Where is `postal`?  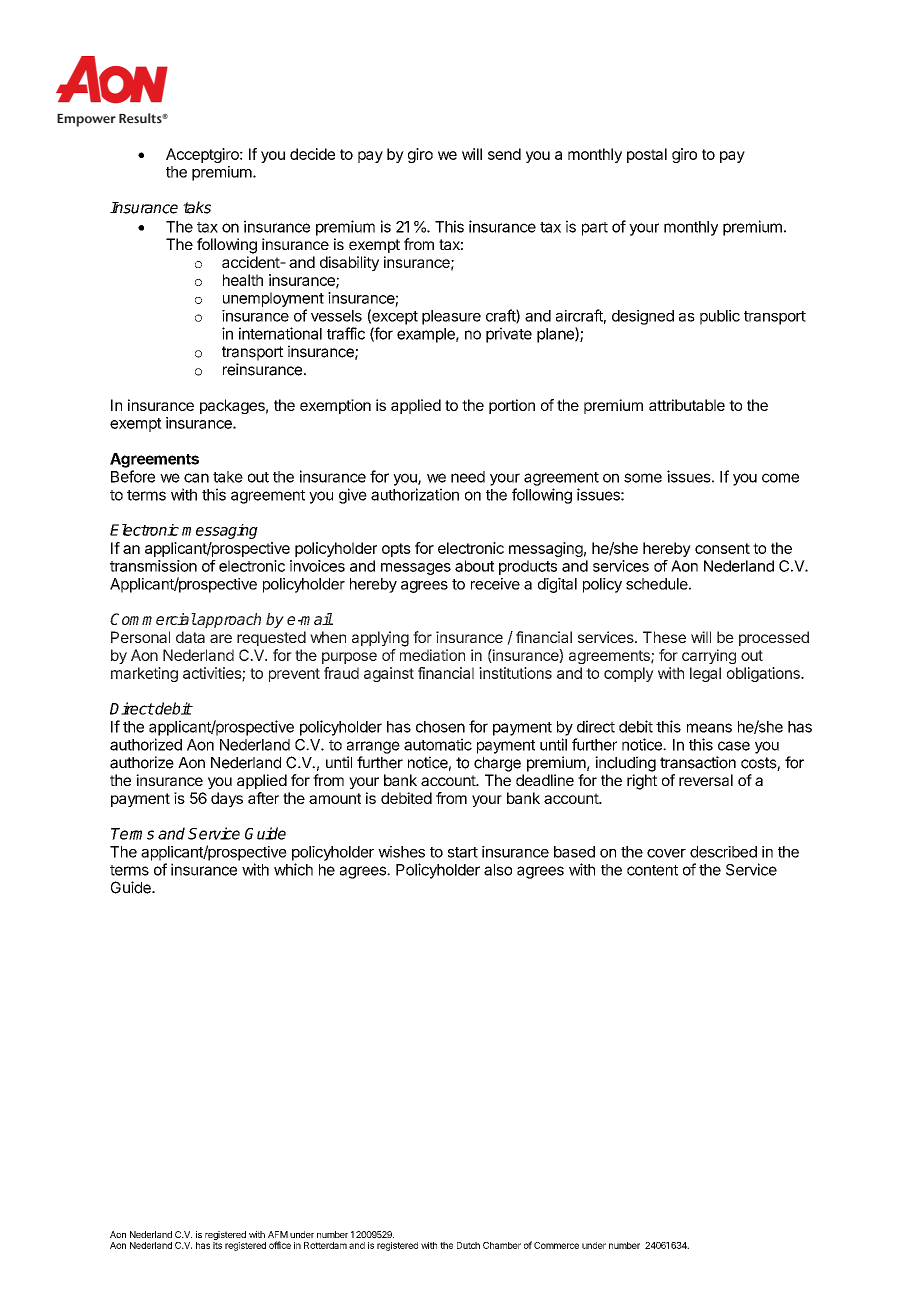
postal is located at coordinates (647, 155).
